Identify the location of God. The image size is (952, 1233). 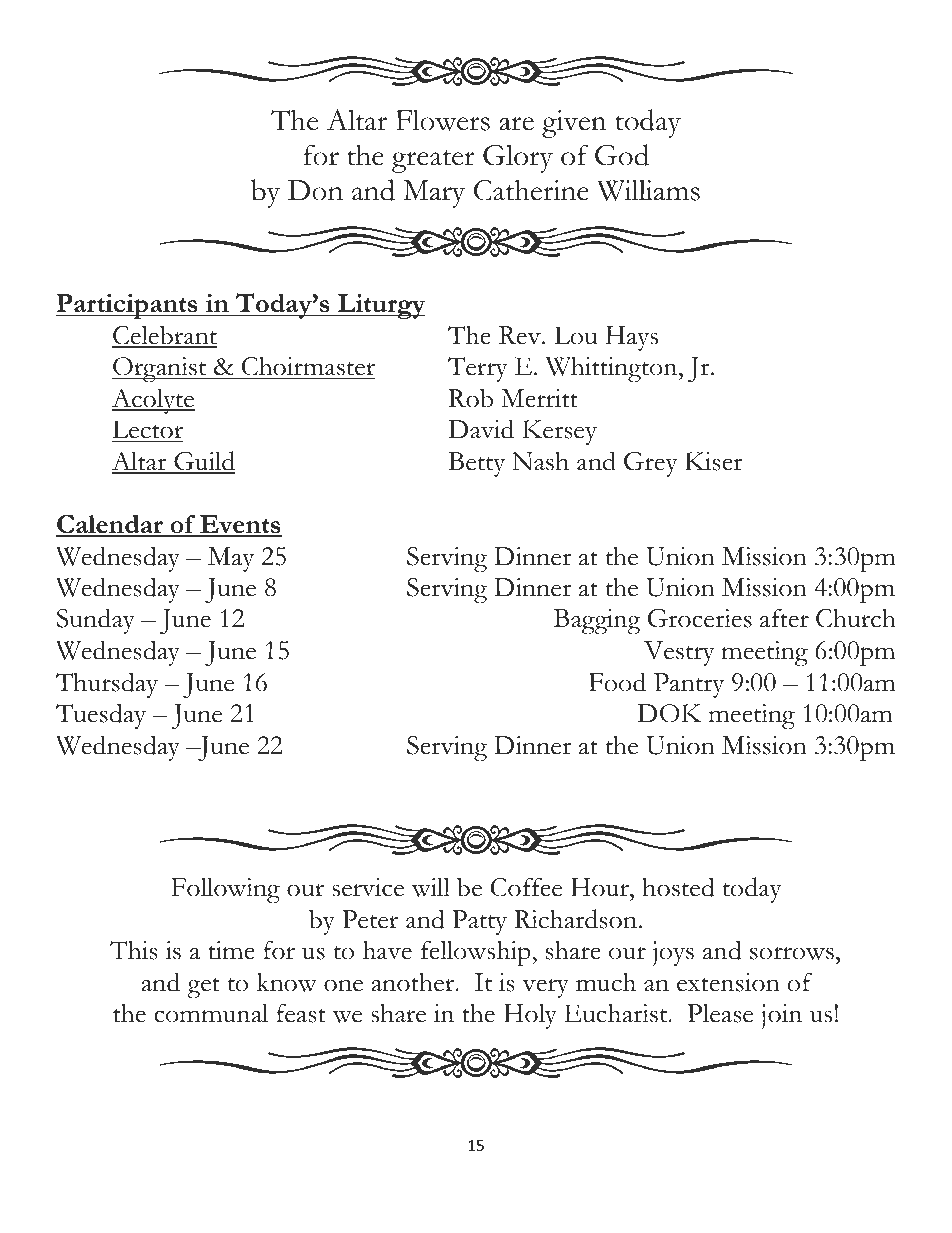
(622, 155).
